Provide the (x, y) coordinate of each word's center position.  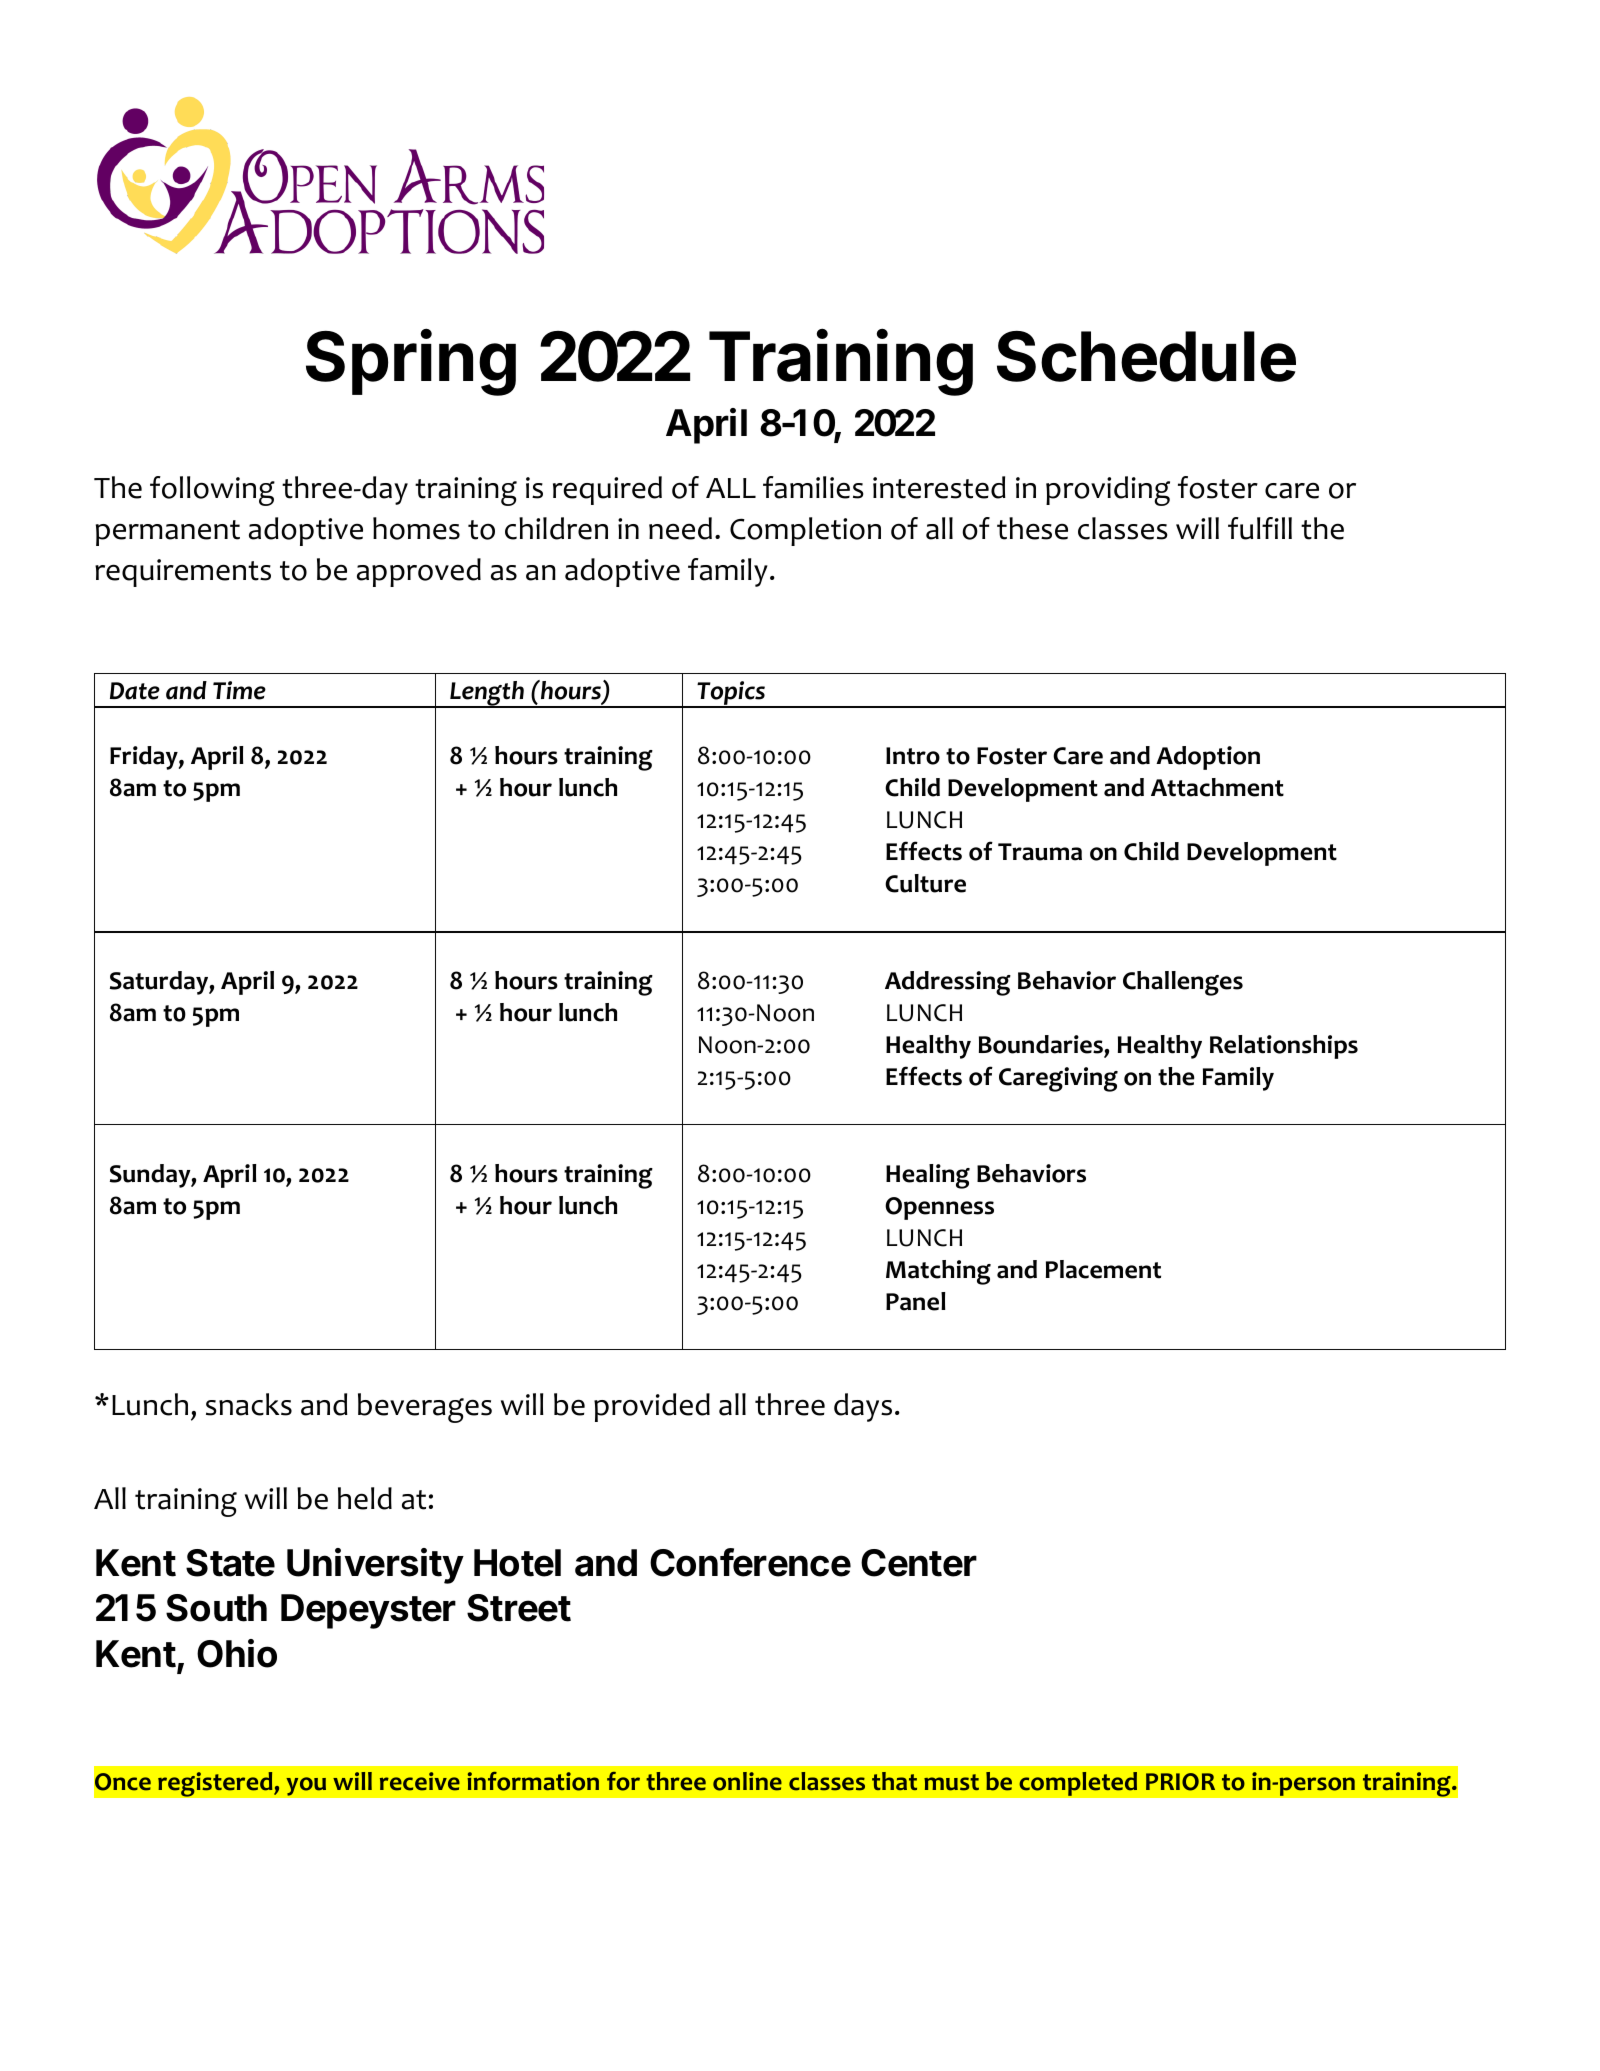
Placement (1103, 1269)
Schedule (1146, 356)
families (813, 487)
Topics (731, 694)
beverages (425, 1408)
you (306, 1786)
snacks (249, 1404)
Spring (411, 362)
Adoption (1208, 758)
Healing (928, 1176)
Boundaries (1042, 1046)
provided (652, 1407)
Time (239, 690)
